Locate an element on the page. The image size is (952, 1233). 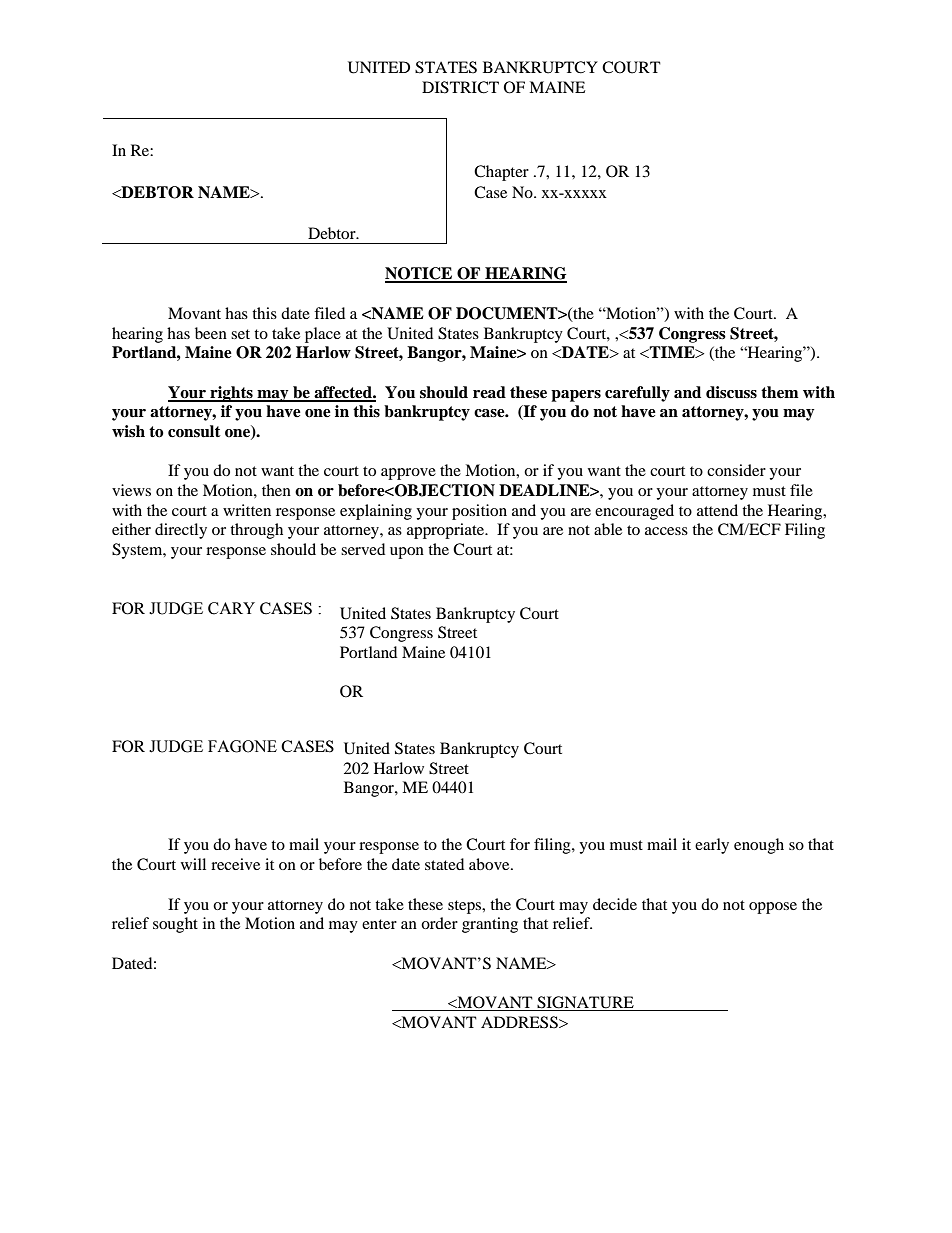
been is located at coordinates (211, 333).
